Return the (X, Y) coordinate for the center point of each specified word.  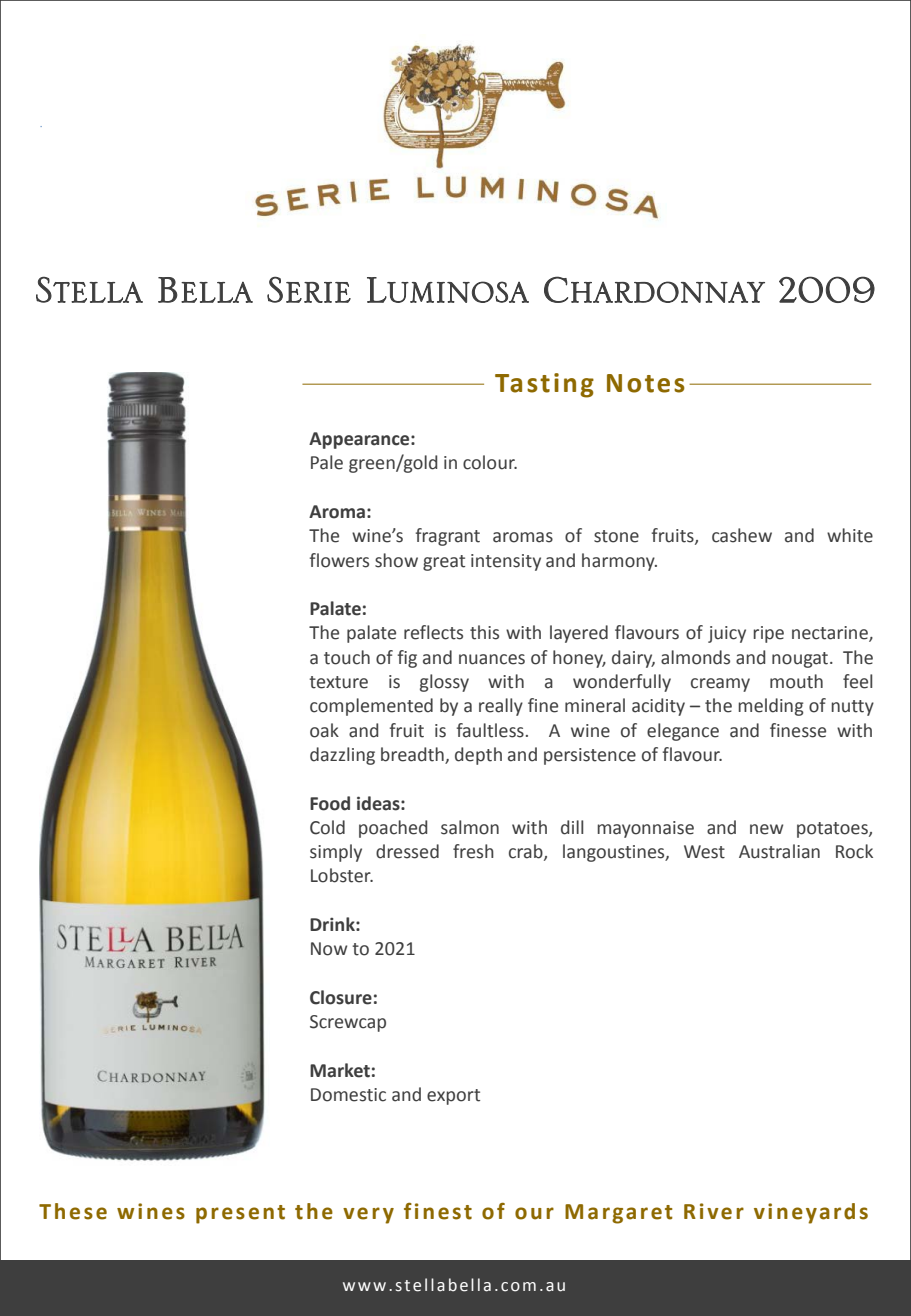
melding (770, 707)
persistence (590, 756)
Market (340, 1070)
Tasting (544, 385)
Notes (646, 383)
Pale (327, 462)
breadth (413, 755)
